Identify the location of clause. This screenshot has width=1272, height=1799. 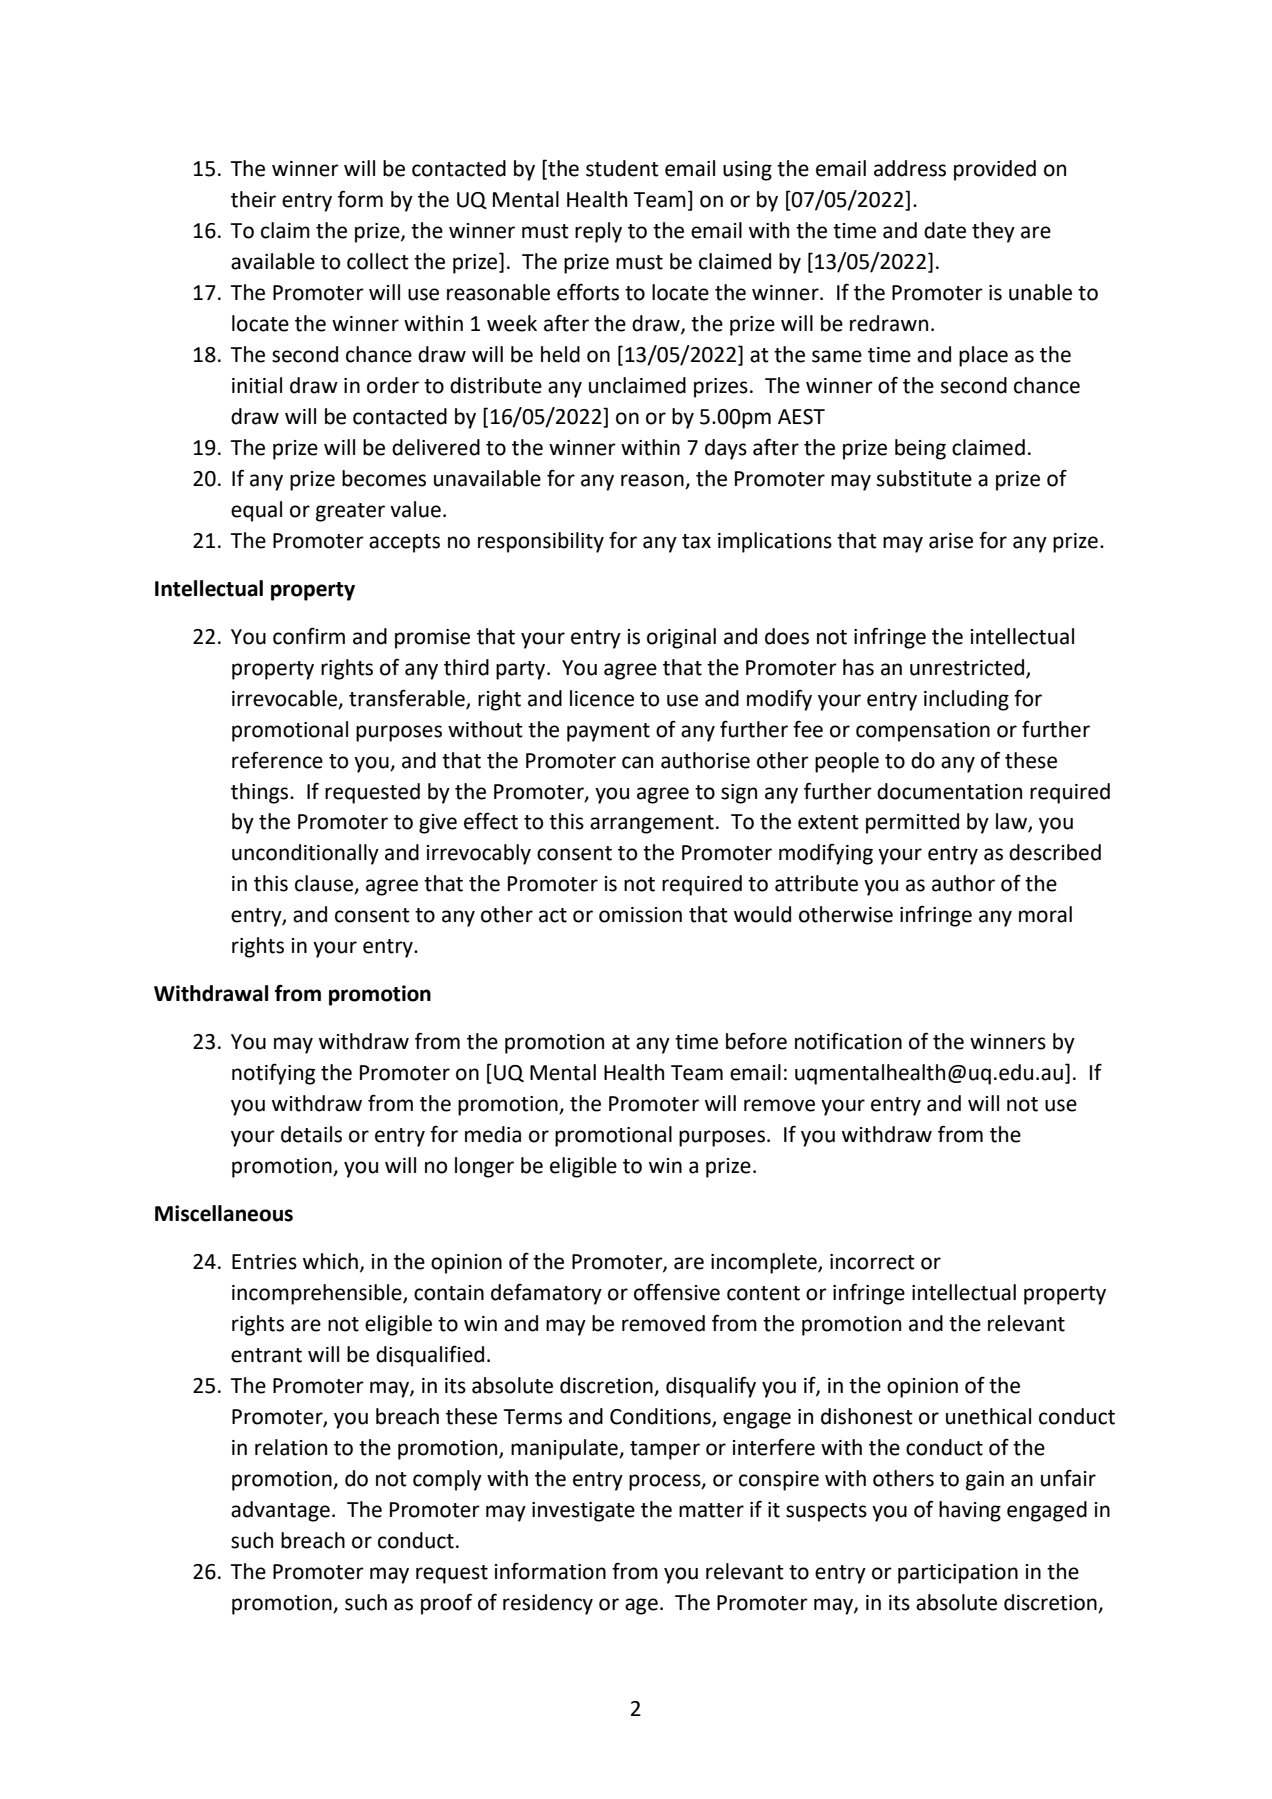
(325, 884).
